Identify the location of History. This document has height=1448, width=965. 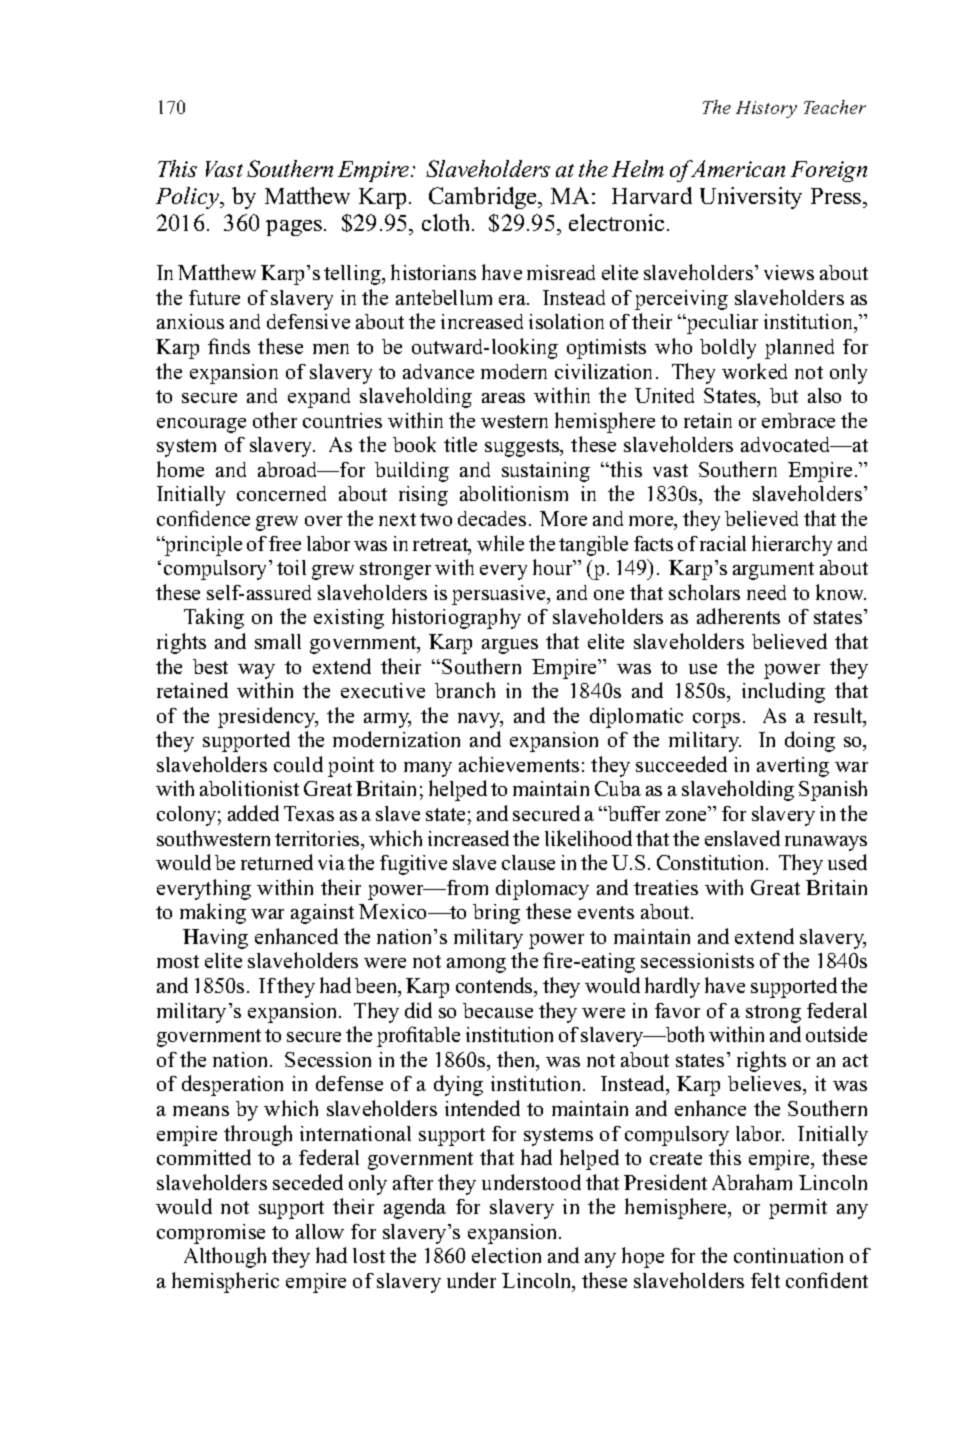
(766, 109).
